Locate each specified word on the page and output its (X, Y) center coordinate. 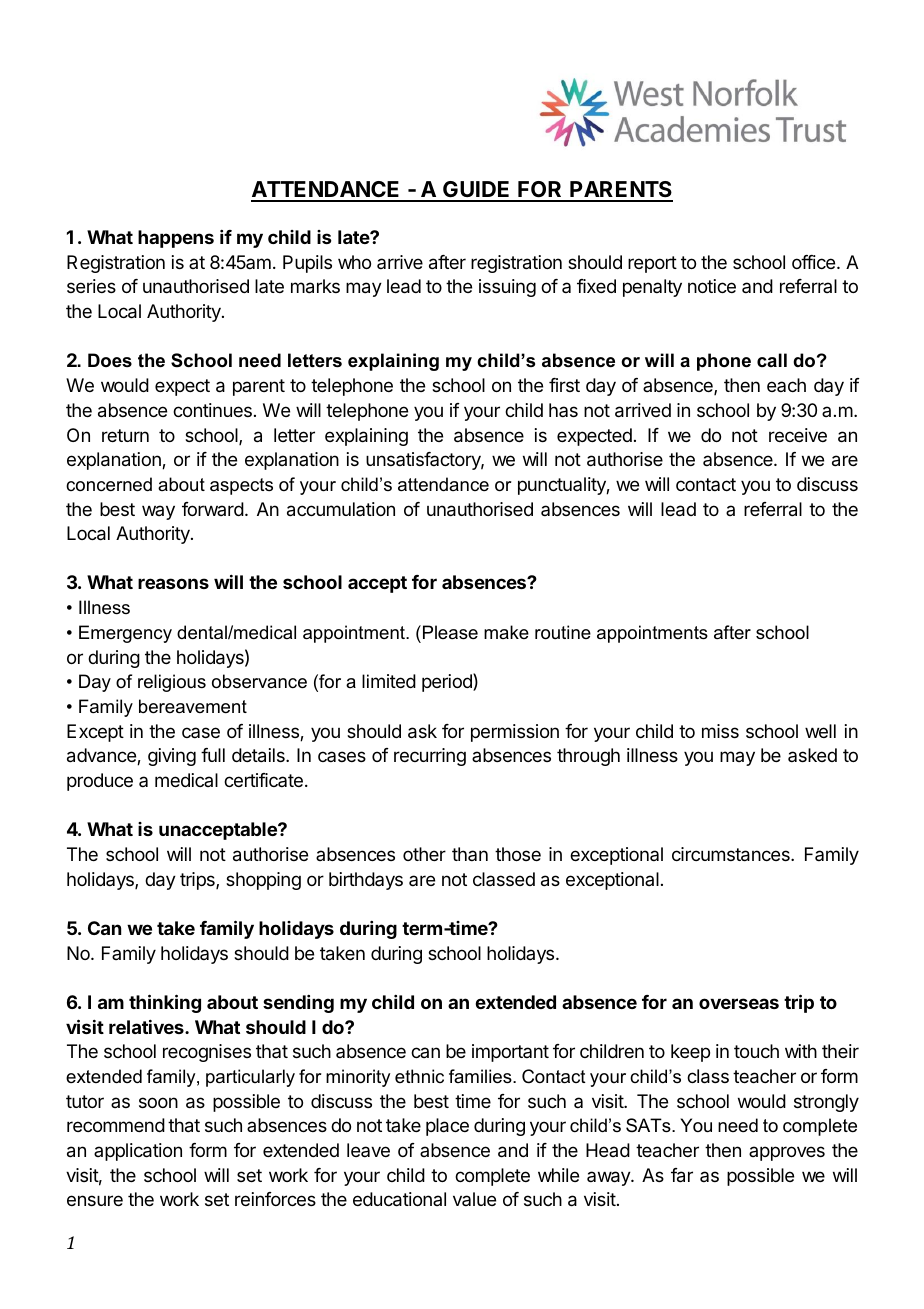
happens (176, 239)
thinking (165, 1003)
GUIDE (477, 191)
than (470, 854)
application (138, 1152)
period (448, 682)
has (563, 410)
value (474, 1199)
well (820, 731)
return (125, 435)
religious (172, 683)
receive (798, 435)
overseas (739, 1003)
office (813, 262)
